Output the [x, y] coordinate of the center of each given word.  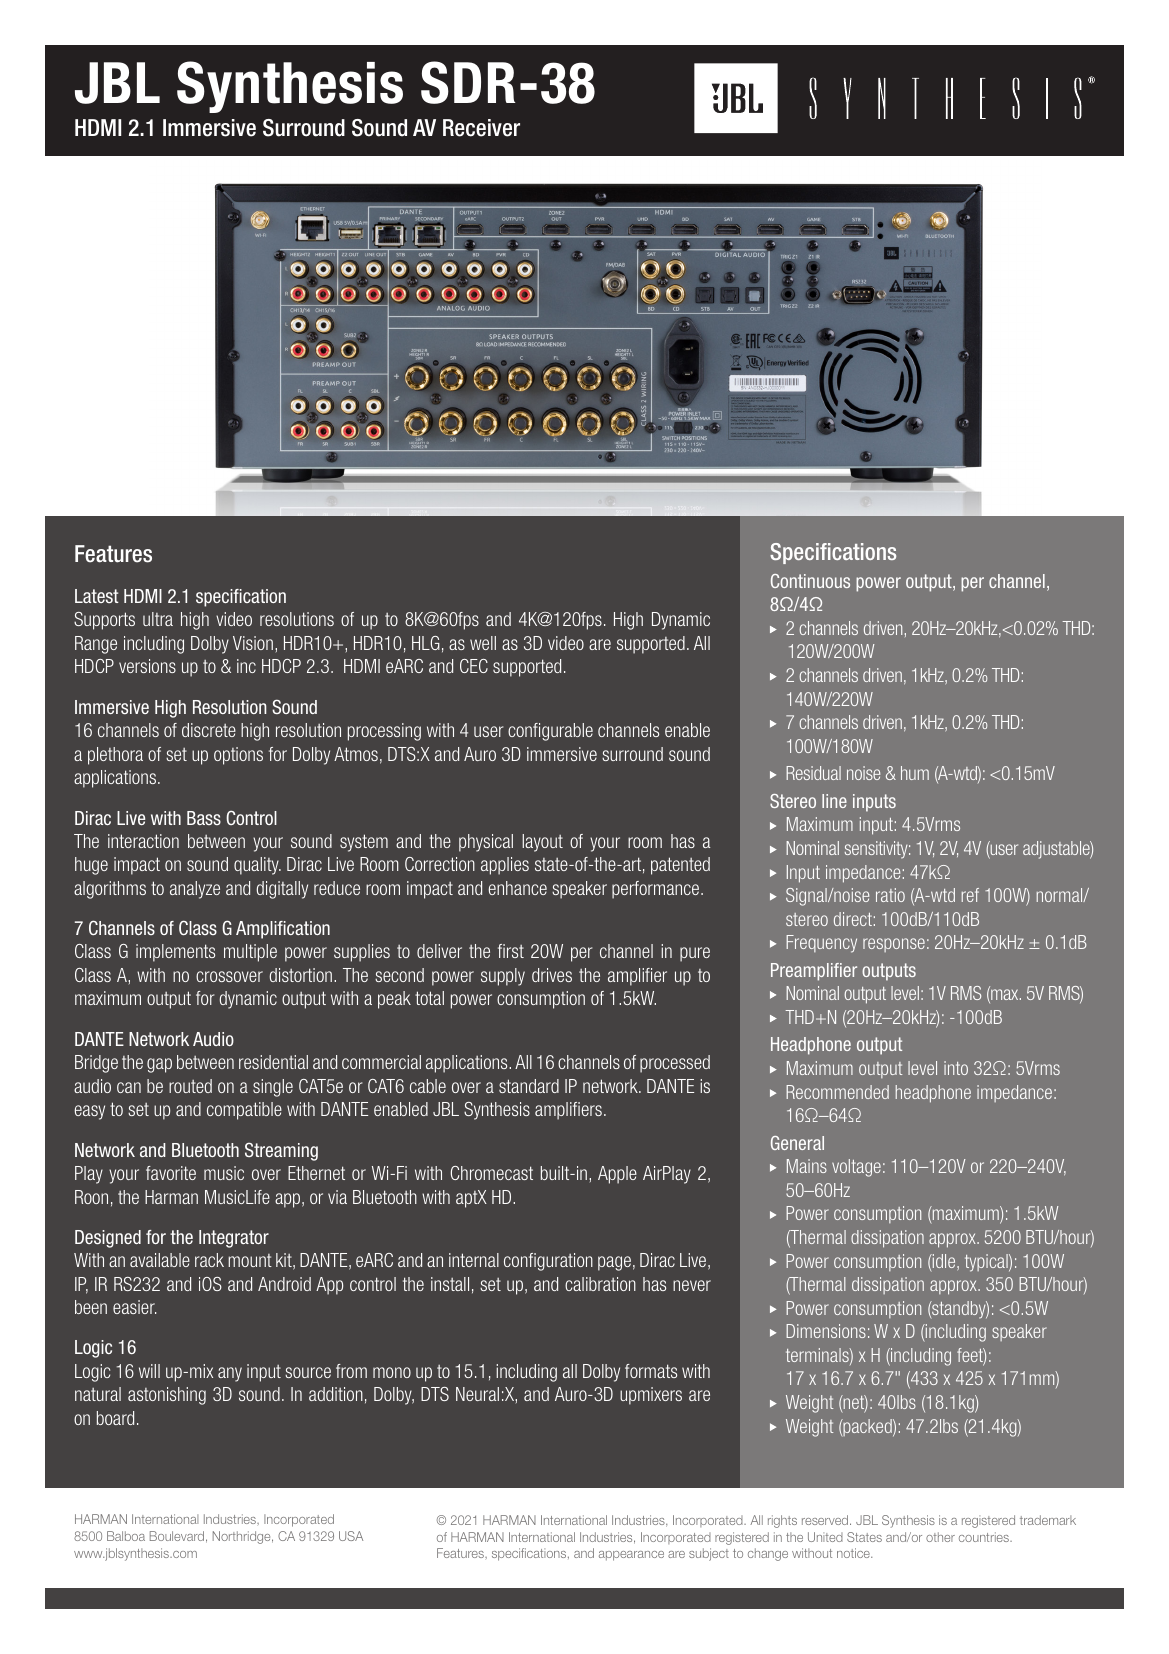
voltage [856, 1168]
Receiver [481, 128]
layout [542, 843]
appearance [631, 1556]
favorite [171, 1173]
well [483, 643]
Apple [617, 1175]
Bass [204, 818]
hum [915, 773]
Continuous [810, 581]
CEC [474, 666]
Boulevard [177, 1536]
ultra [158, 619]
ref [970, 895]
